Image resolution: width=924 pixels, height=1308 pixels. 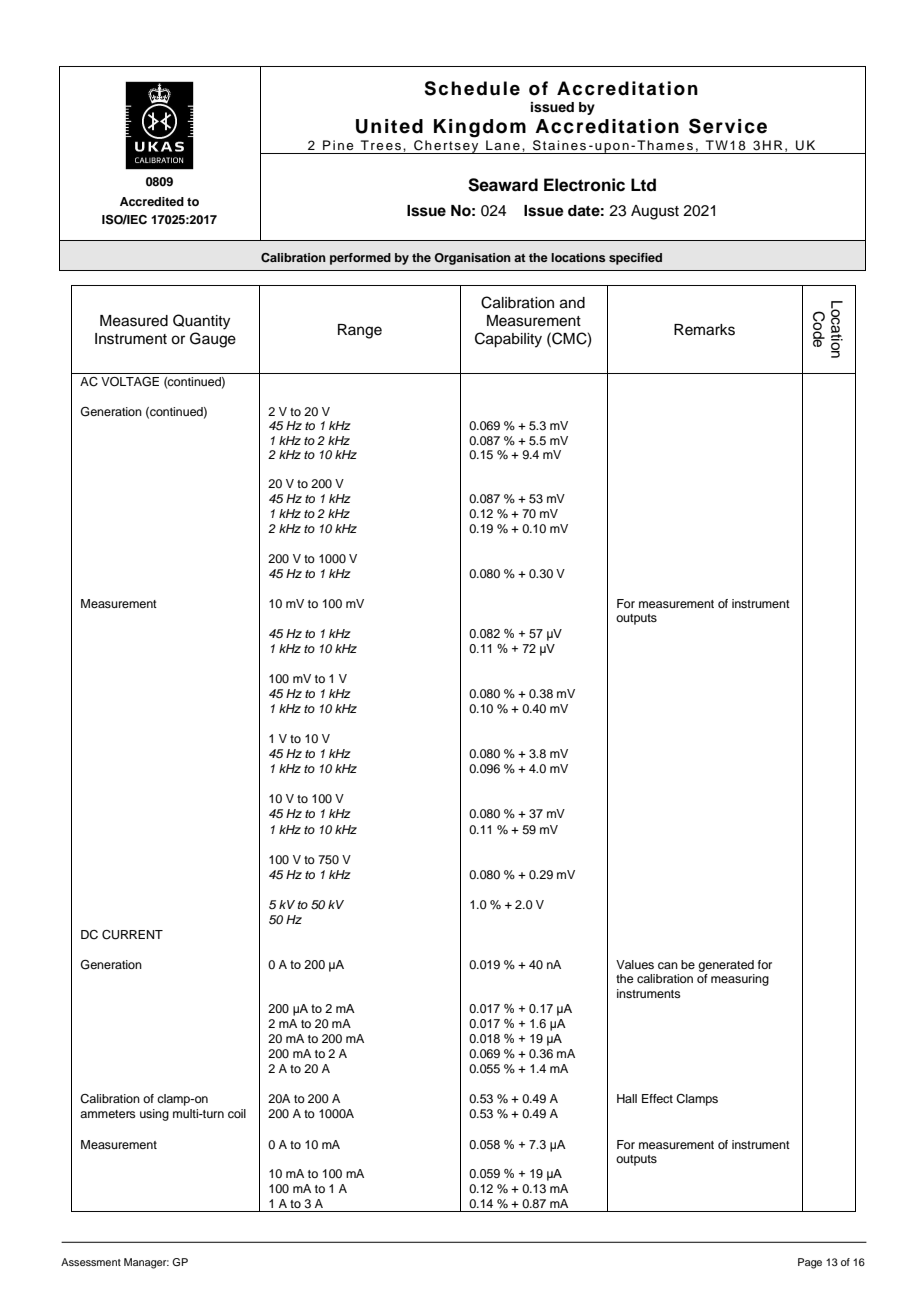 I want to click on Values, so click(x=635, y=964).
